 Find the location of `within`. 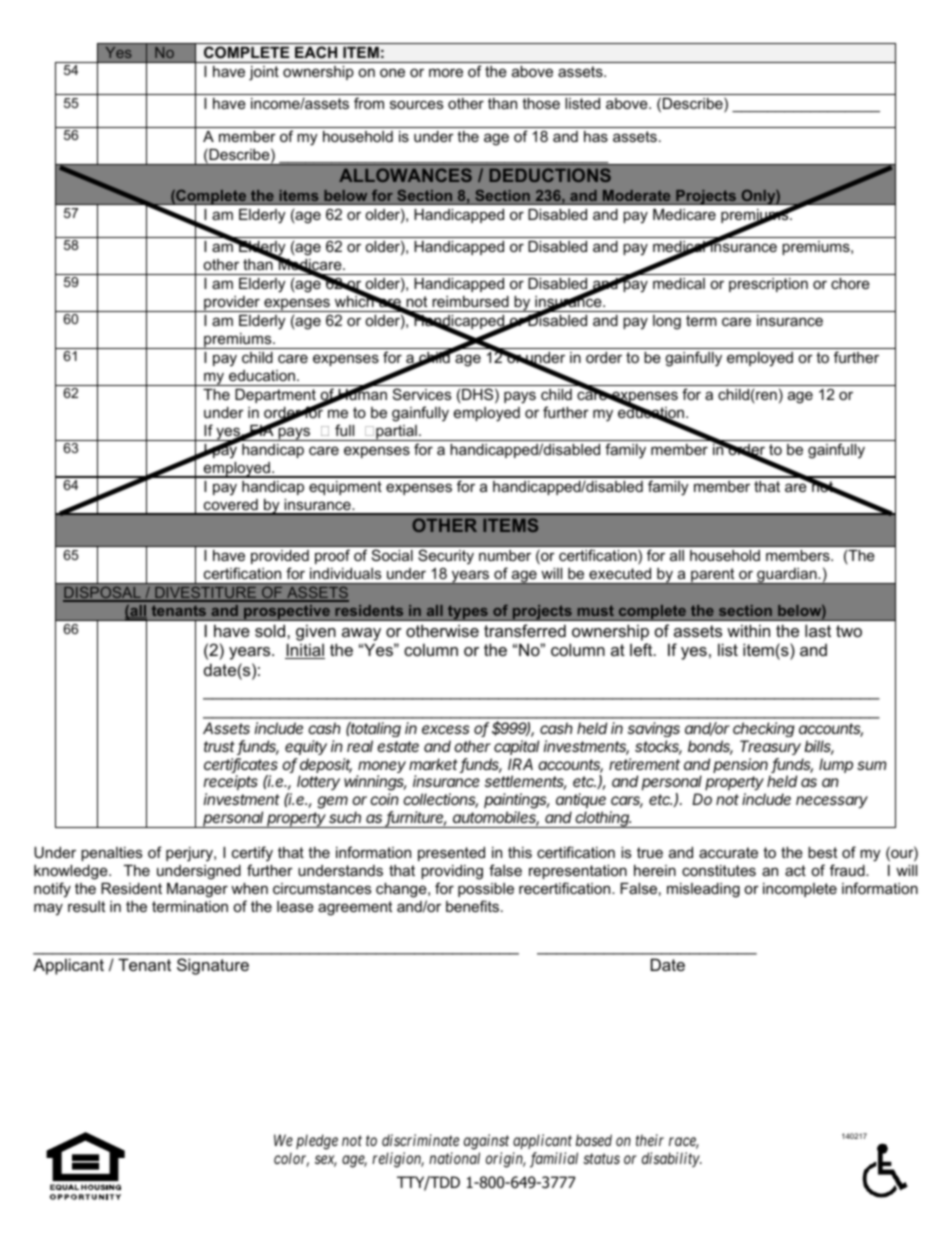

within is located at coordinates (748, 630).
